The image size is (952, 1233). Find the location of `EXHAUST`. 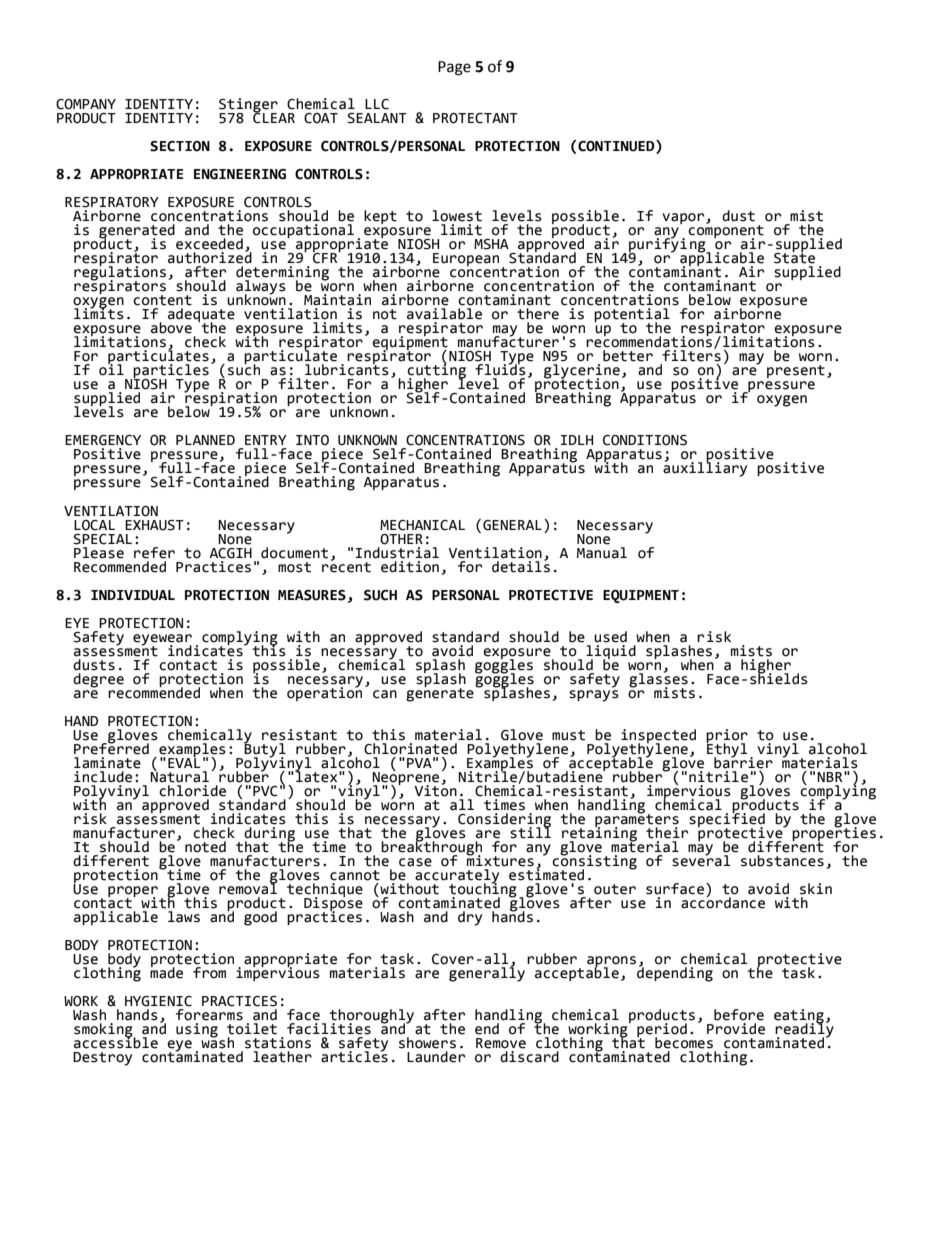

EXHAUST is located at coordinates (154, 525).
